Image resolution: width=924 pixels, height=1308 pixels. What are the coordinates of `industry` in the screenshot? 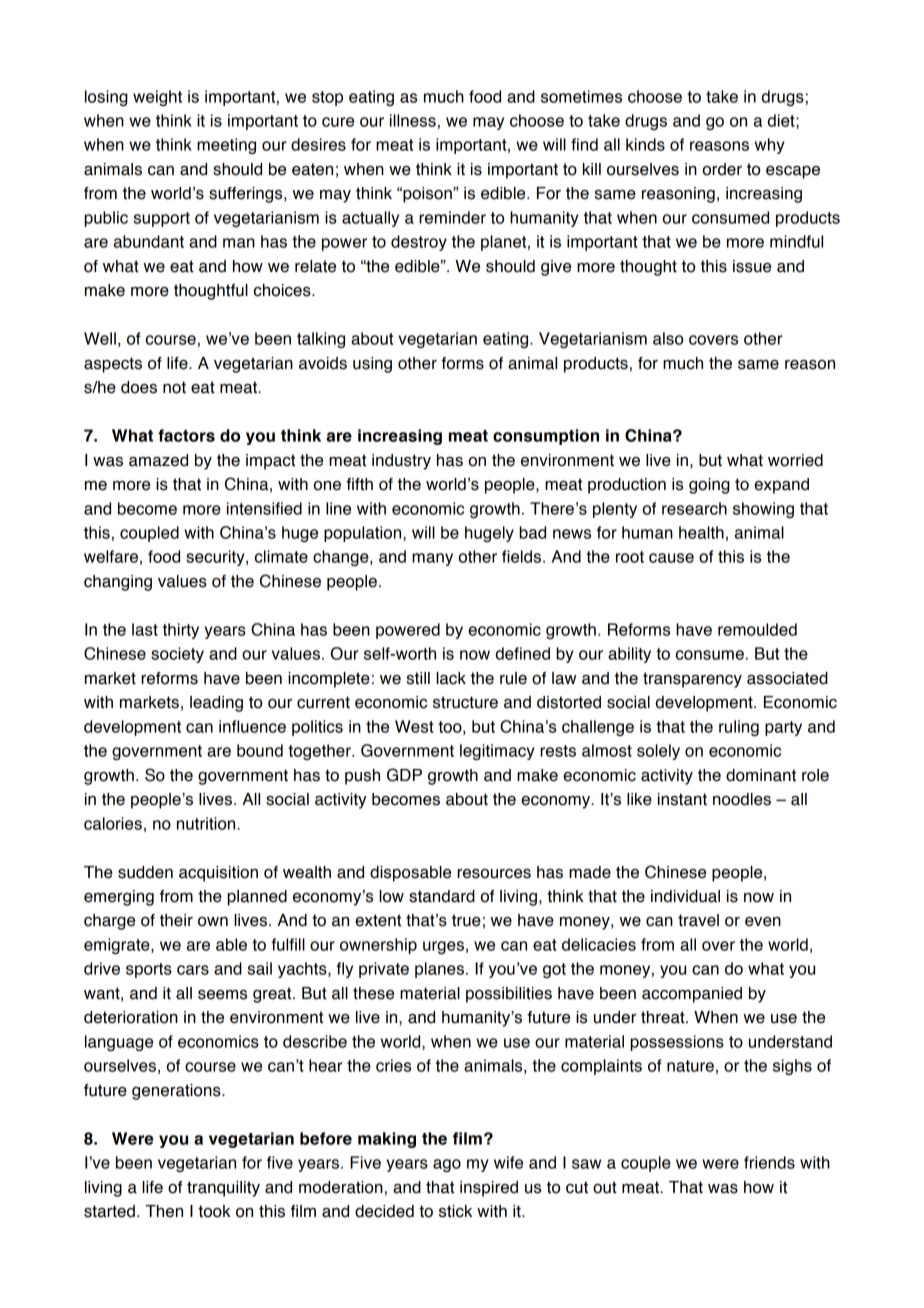 It's located at (401, 462).
